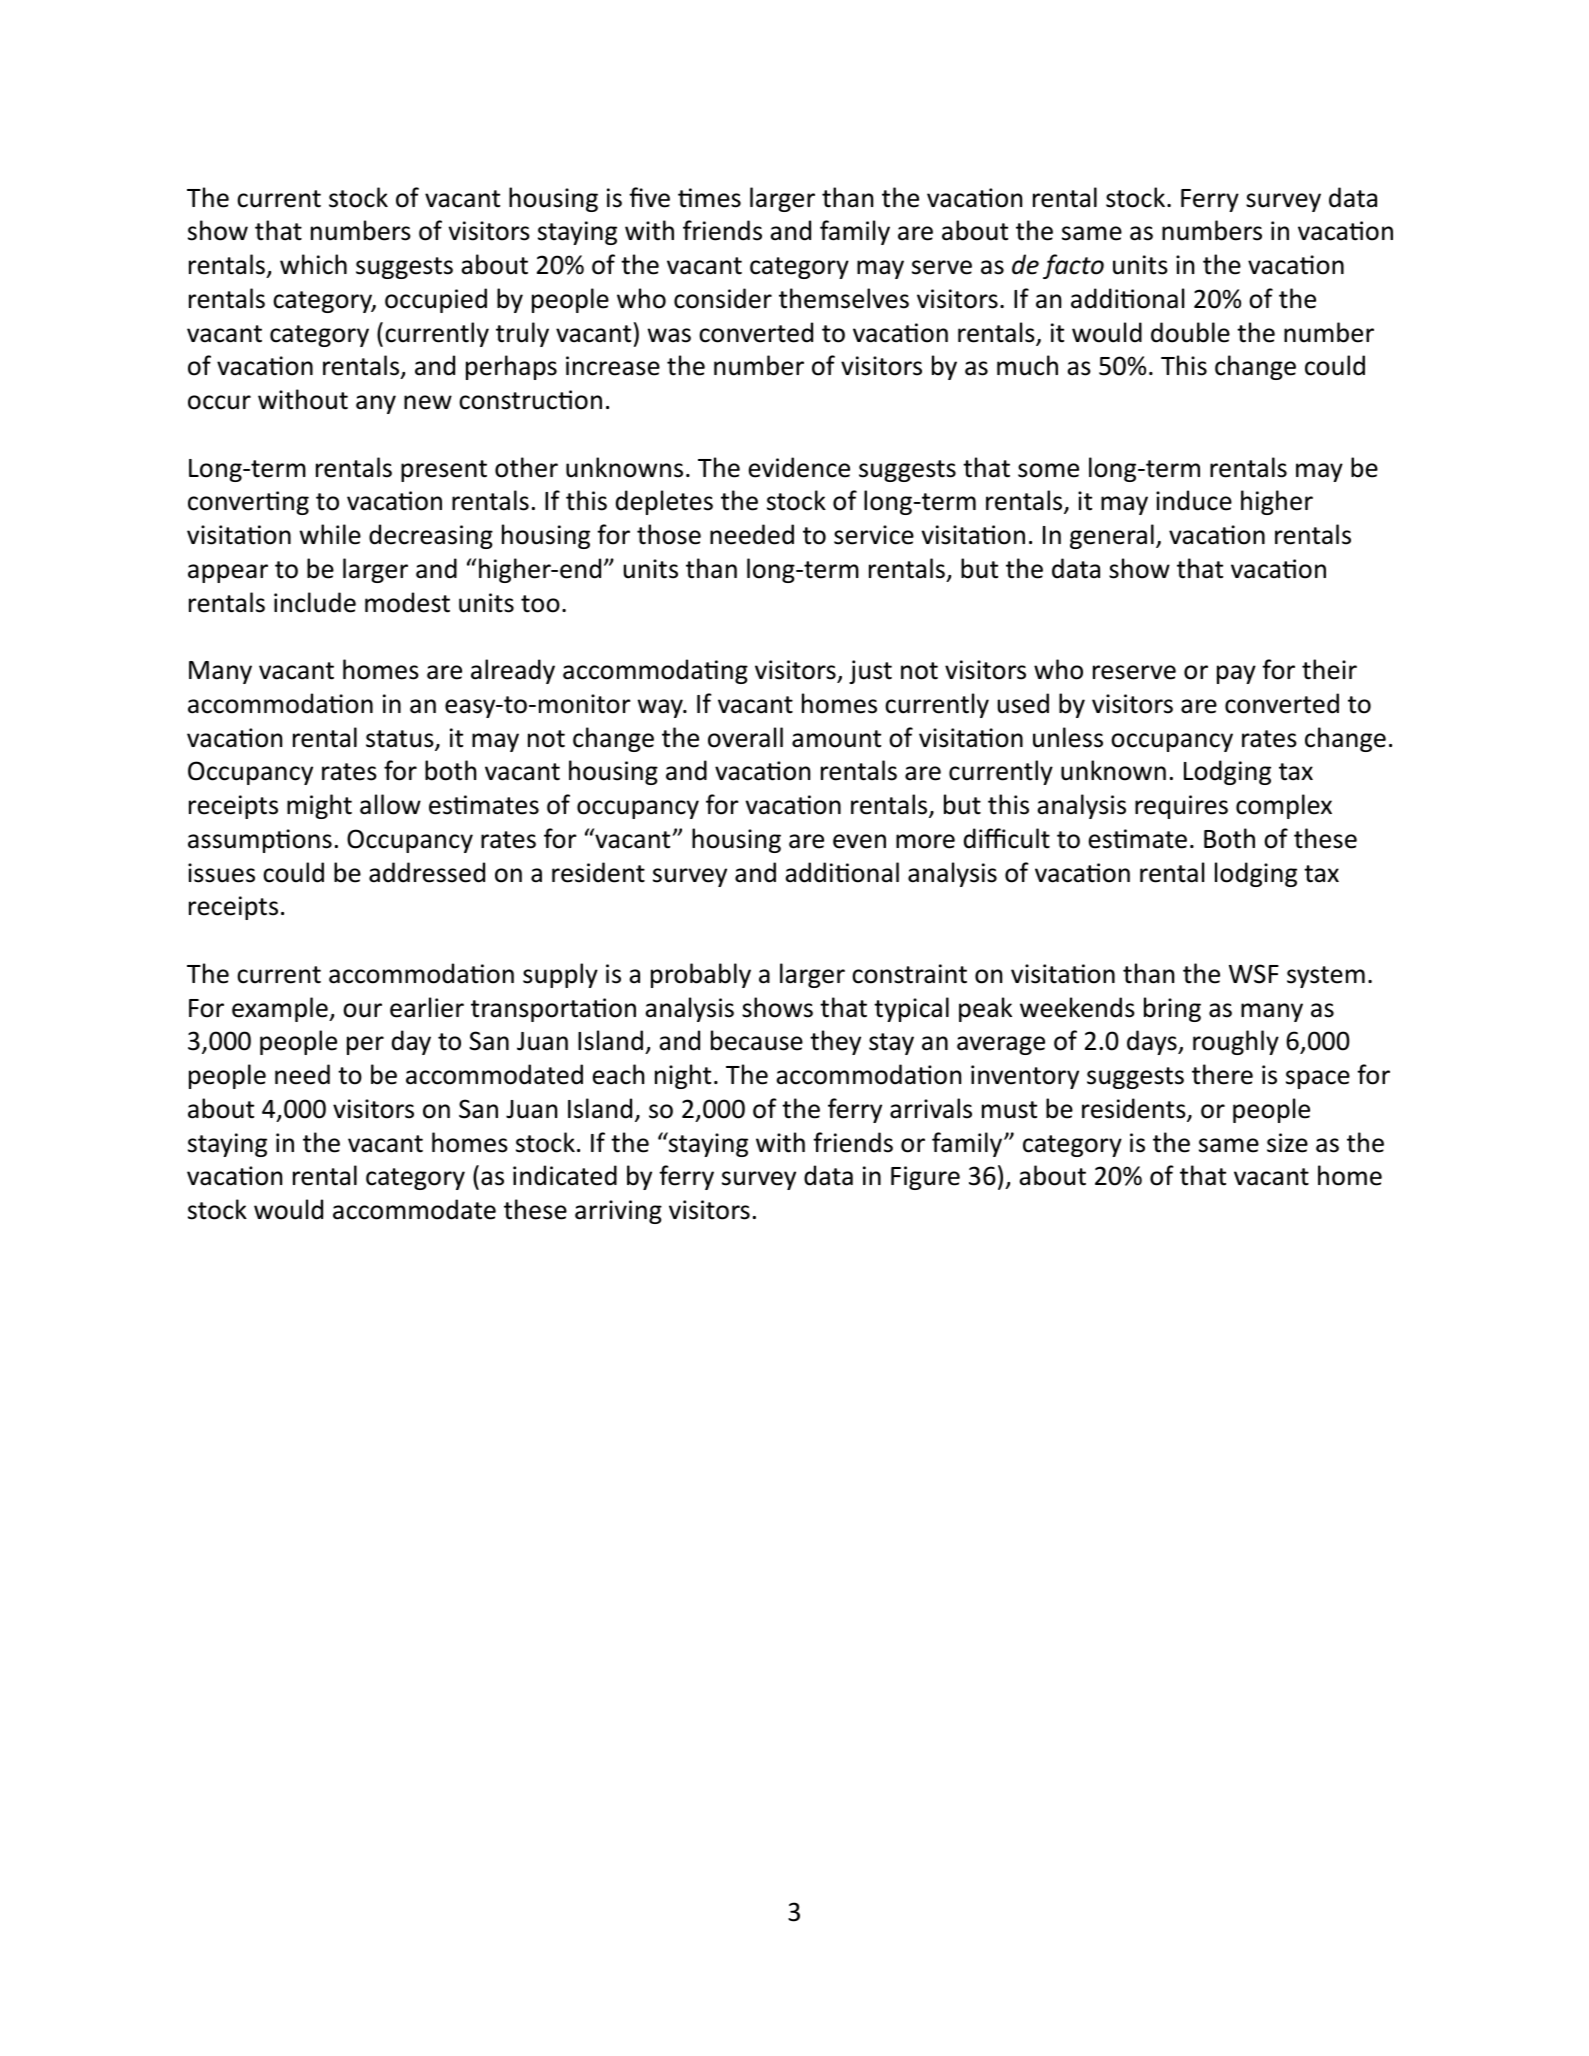 This page has height=2056, width=1589. I want to click on which, so click(313, 264).
